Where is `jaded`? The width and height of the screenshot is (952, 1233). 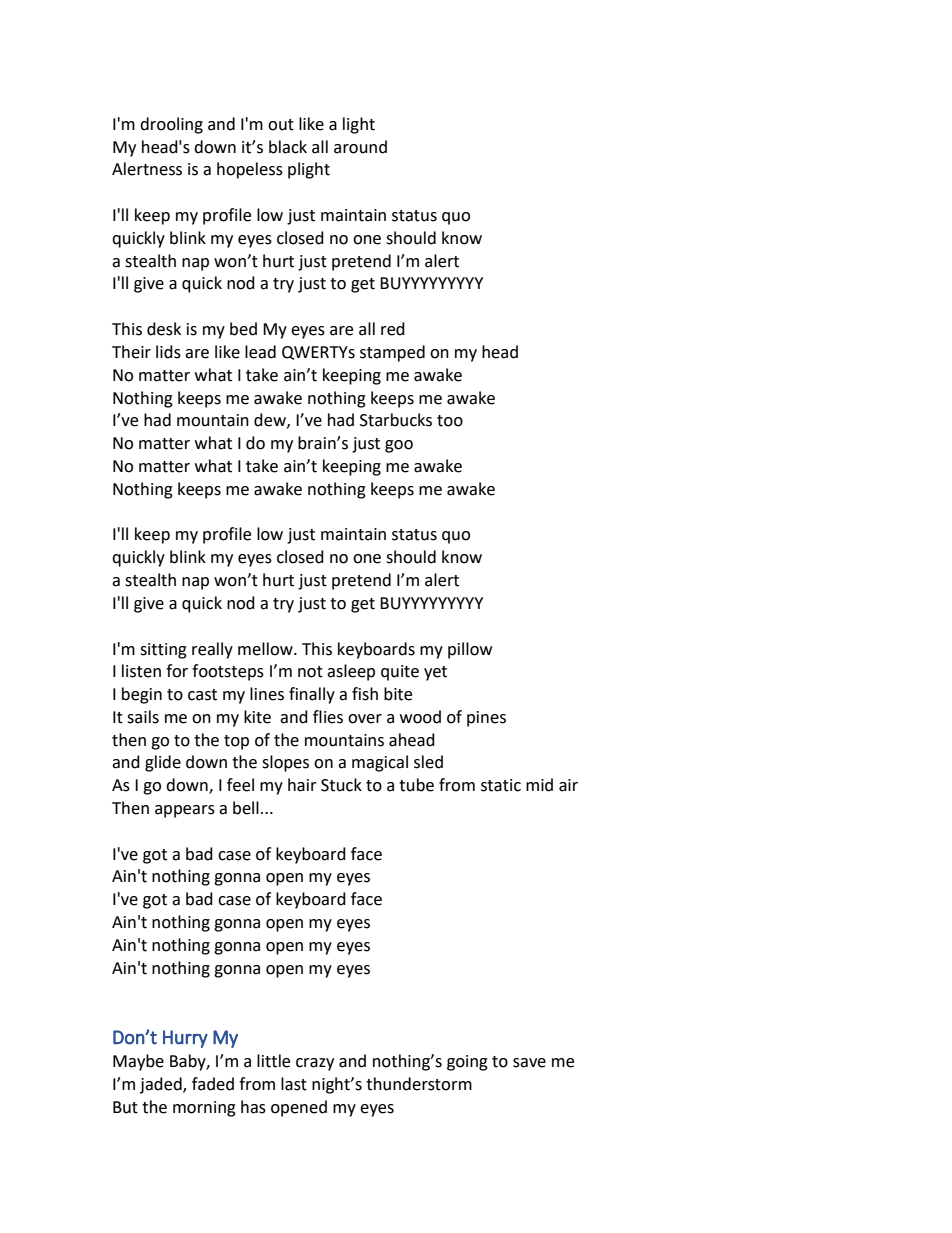
jaded is located at coordinates (162, 1085).
